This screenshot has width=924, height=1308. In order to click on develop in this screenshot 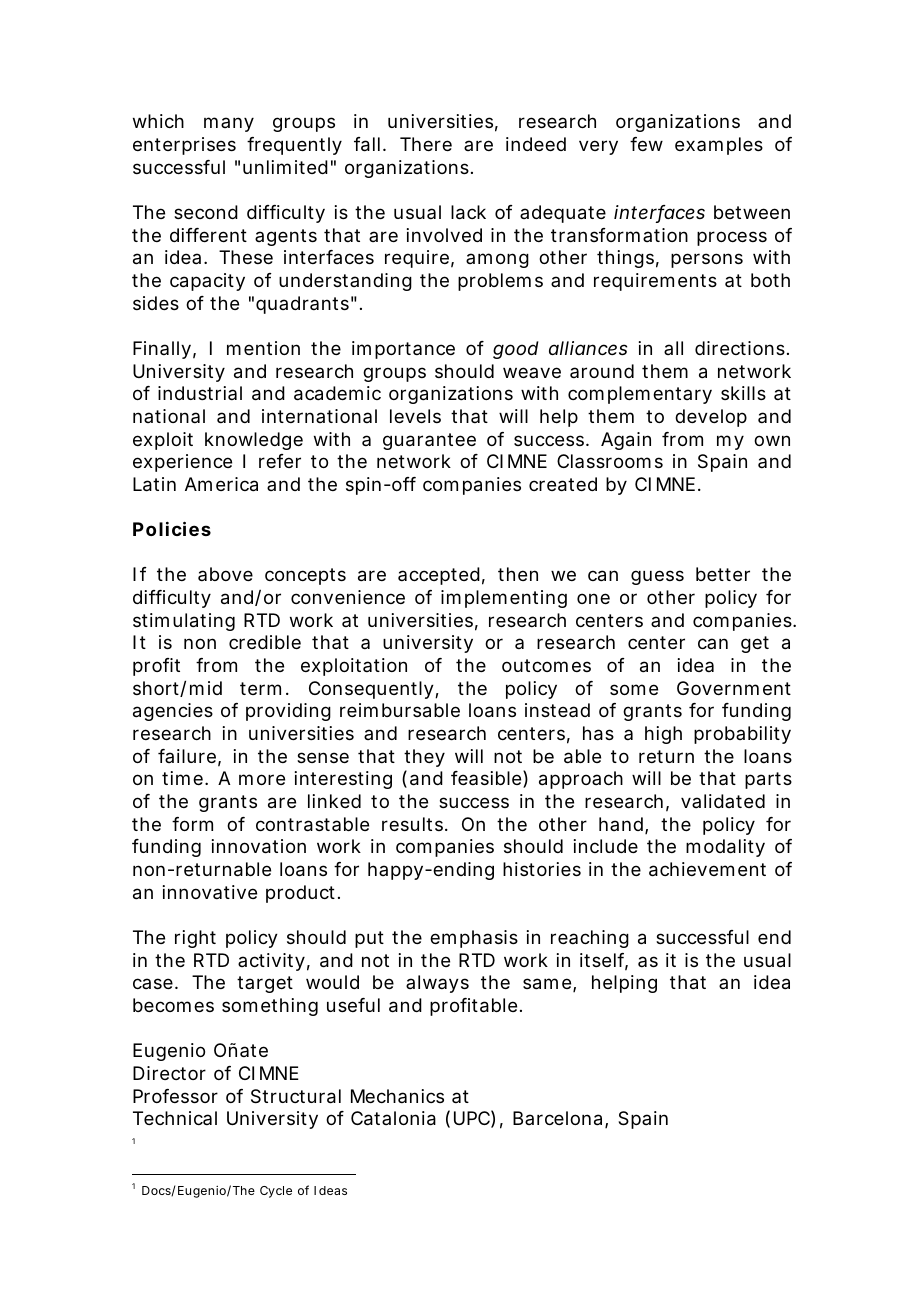, I will do `click(711, 418)`.
